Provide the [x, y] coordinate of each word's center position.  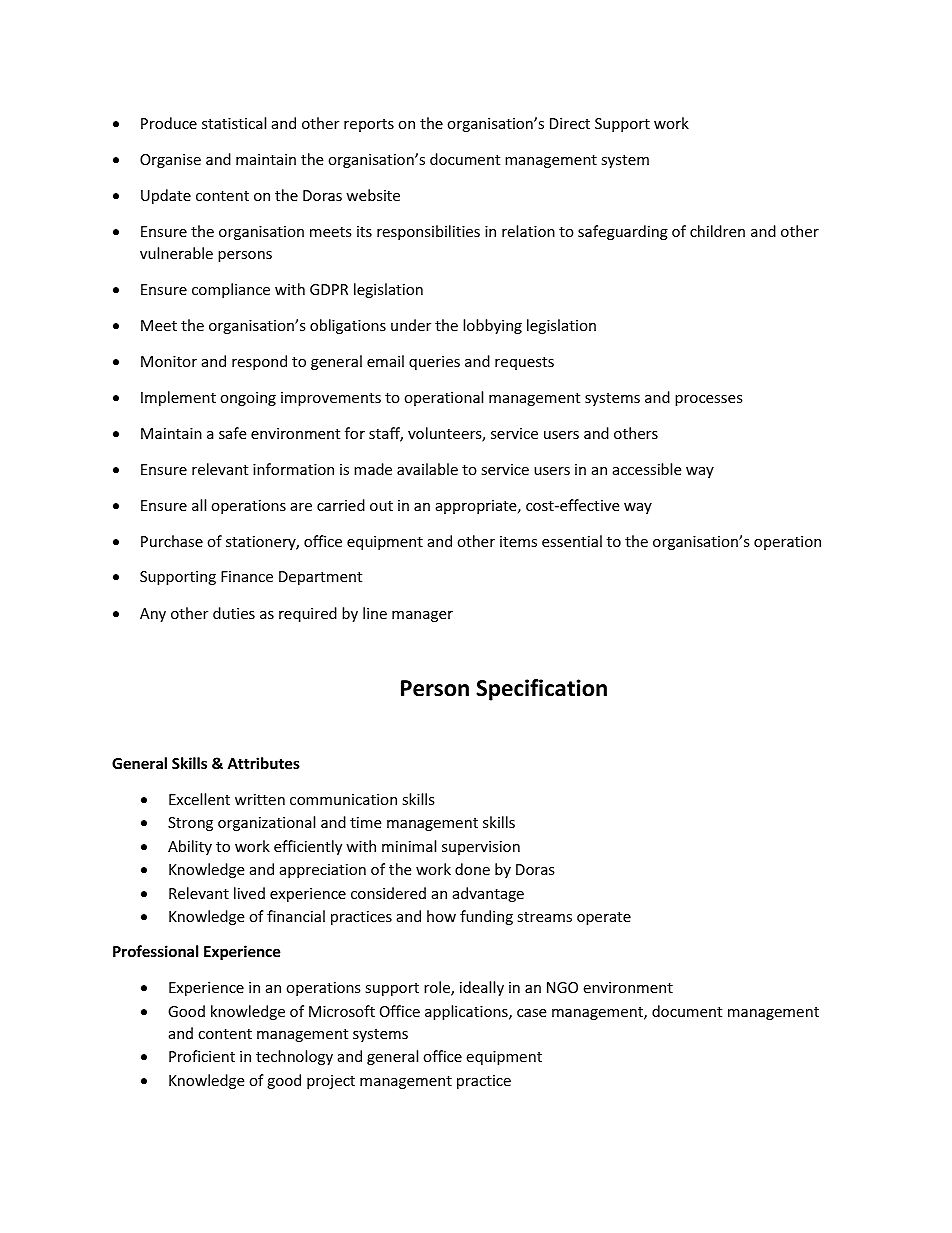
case [531, 1013]
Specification [541, 690]
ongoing [248, 399]
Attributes [263, 763]
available [427, 469]
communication [343, 799]
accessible [647, 469]
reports [369, 125]
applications [467, 1012]
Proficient [202, 1056]
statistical [234, 123]
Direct [570, 123]
